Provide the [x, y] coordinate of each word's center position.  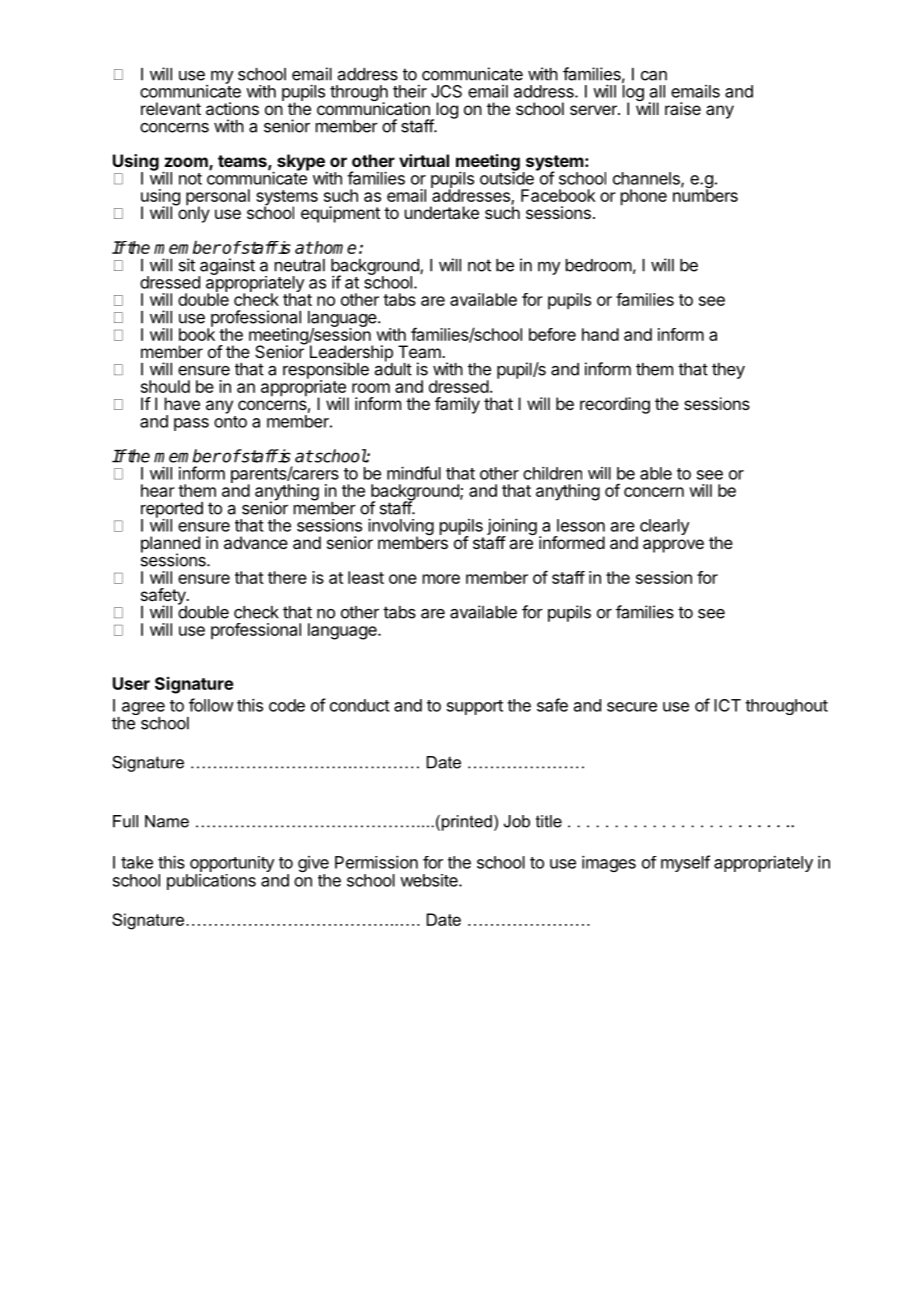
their [410, 91]
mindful [414, 473]
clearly [664, 527]
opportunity [232, 865]
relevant [171, 108]
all [657, 91]
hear [158, 490]
